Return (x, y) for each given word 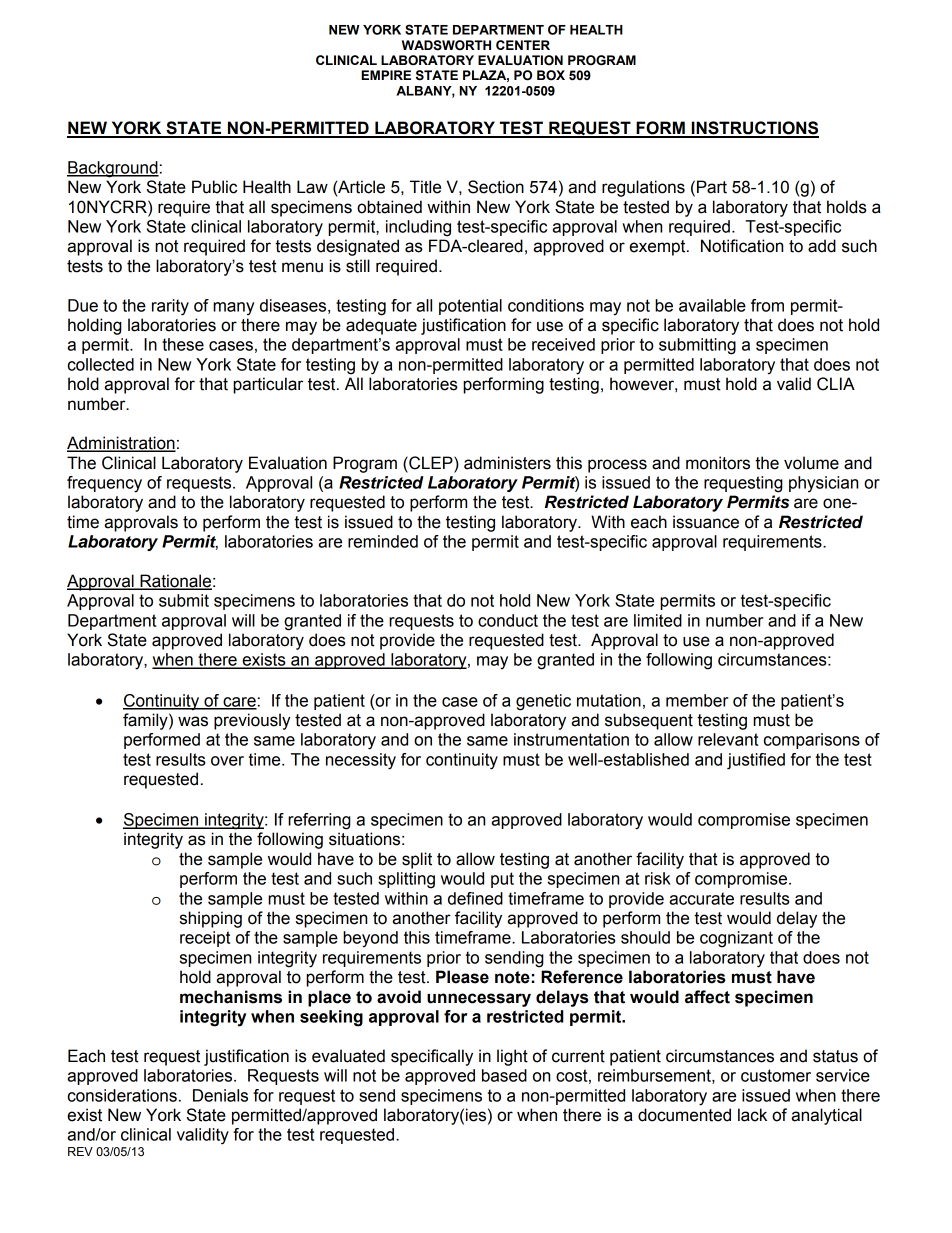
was (193, 721)
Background (113, 169)
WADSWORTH (446, 45)
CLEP (431, 463)
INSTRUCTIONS (754, 129)
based (504, 1075)
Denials (220, 1095)
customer (776, 1075)
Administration (121, 444)
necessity (361, 761)
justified (756, 761)
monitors (718, 463)
